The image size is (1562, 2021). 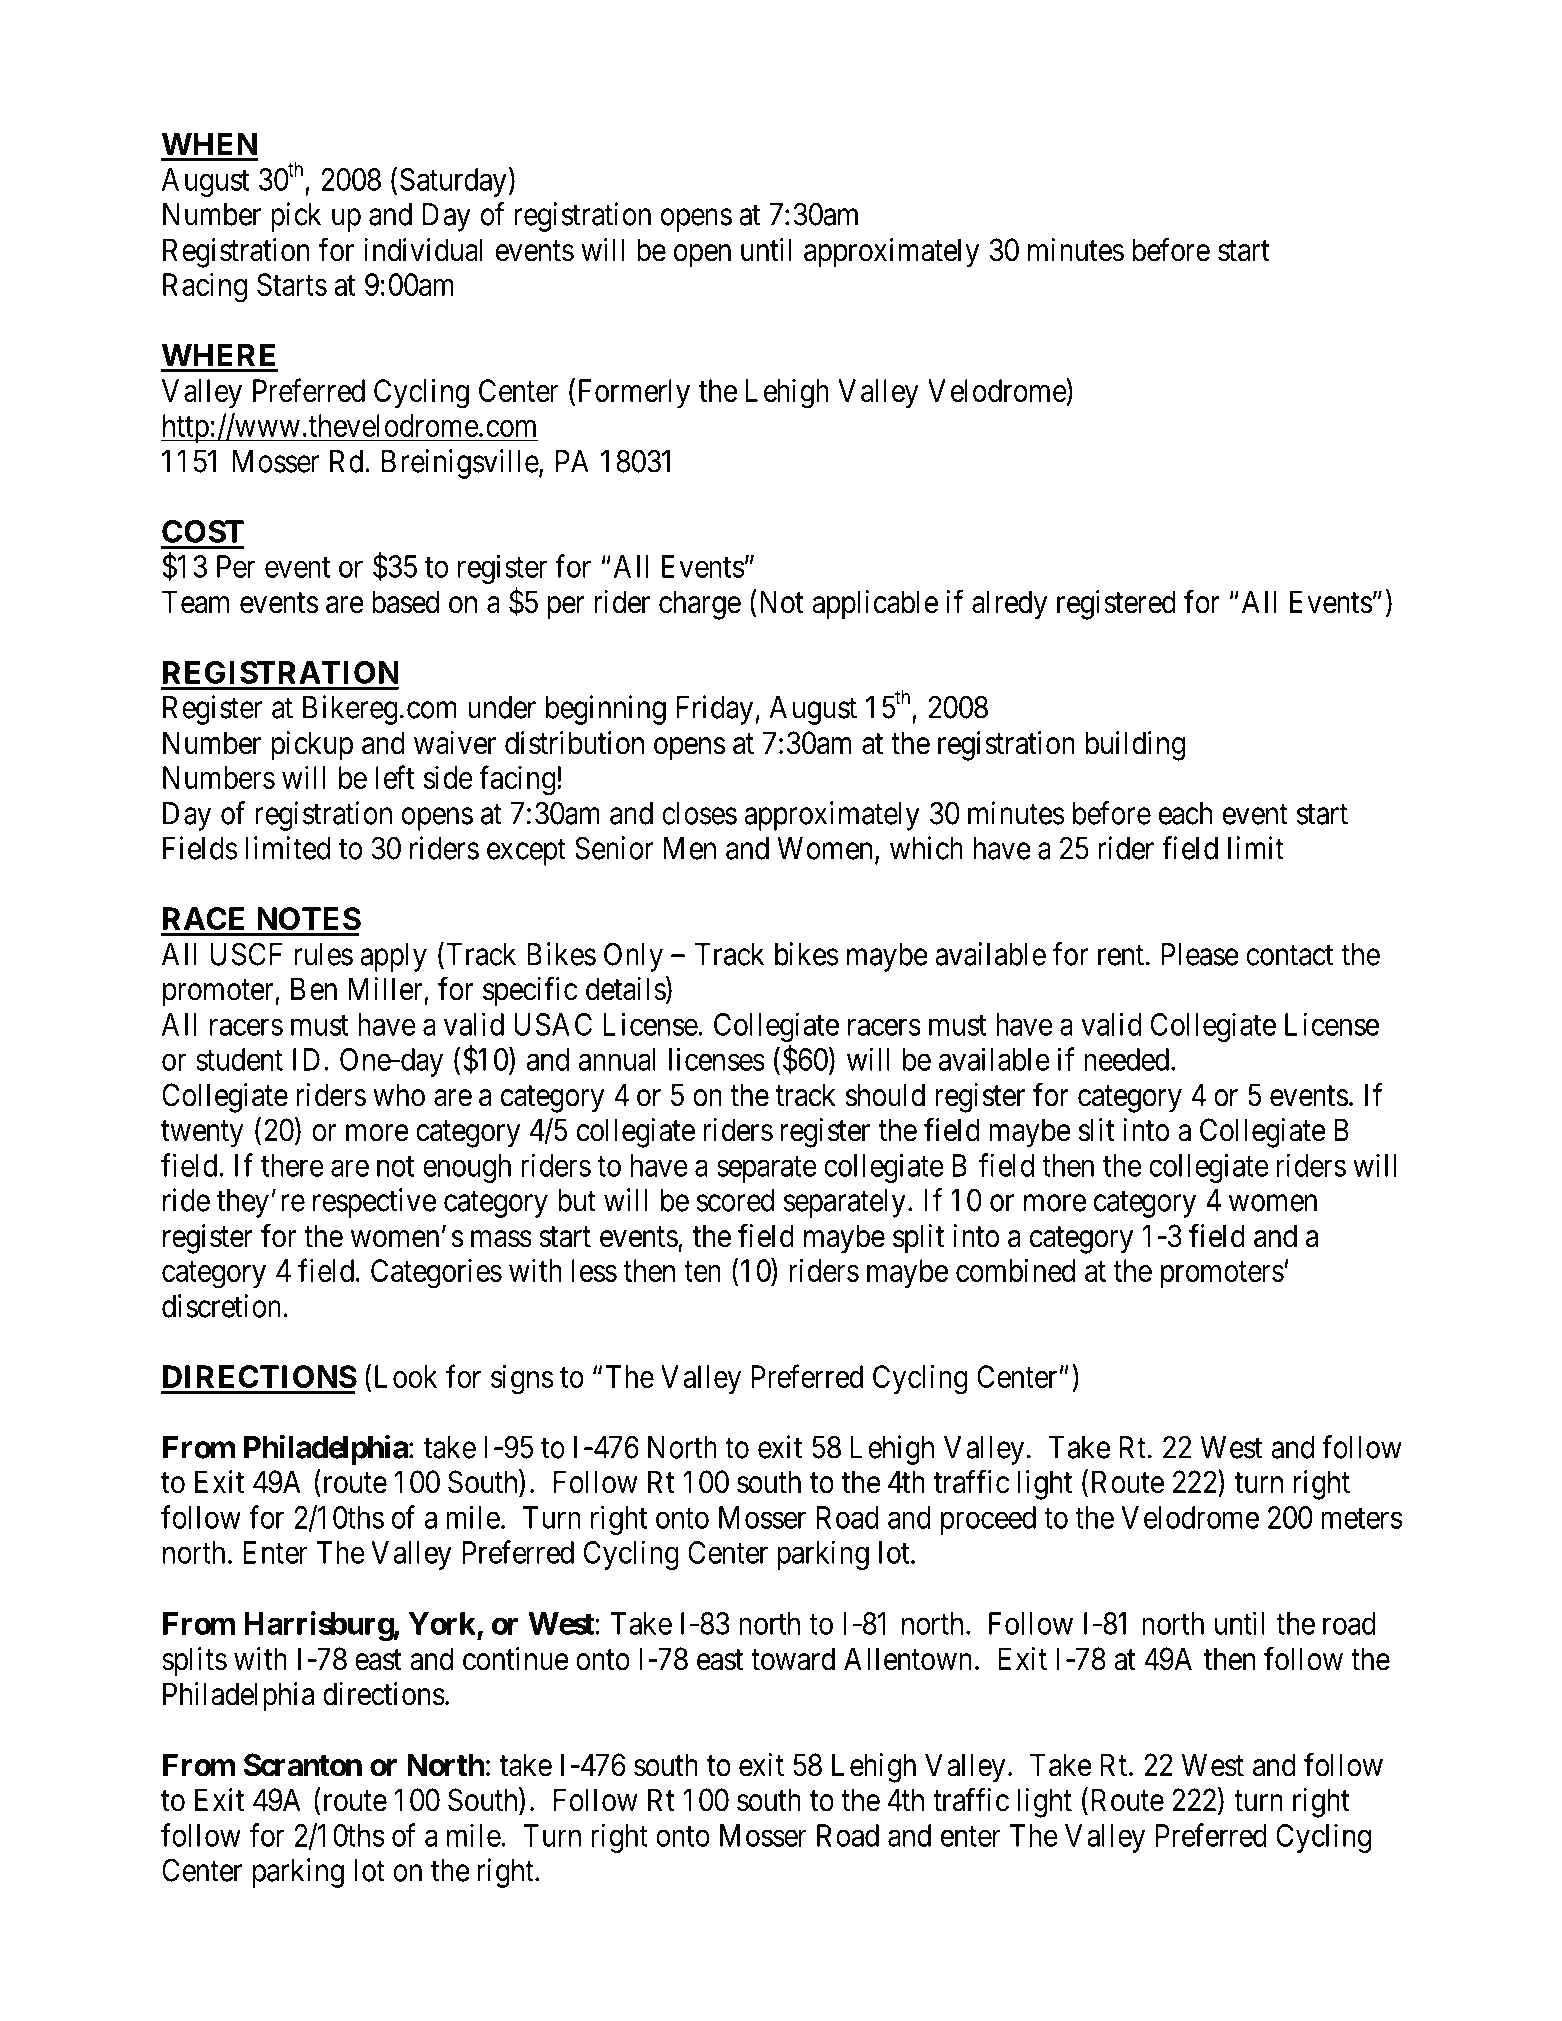 I want to click on Scranton, so click(x=303, y=1765).
